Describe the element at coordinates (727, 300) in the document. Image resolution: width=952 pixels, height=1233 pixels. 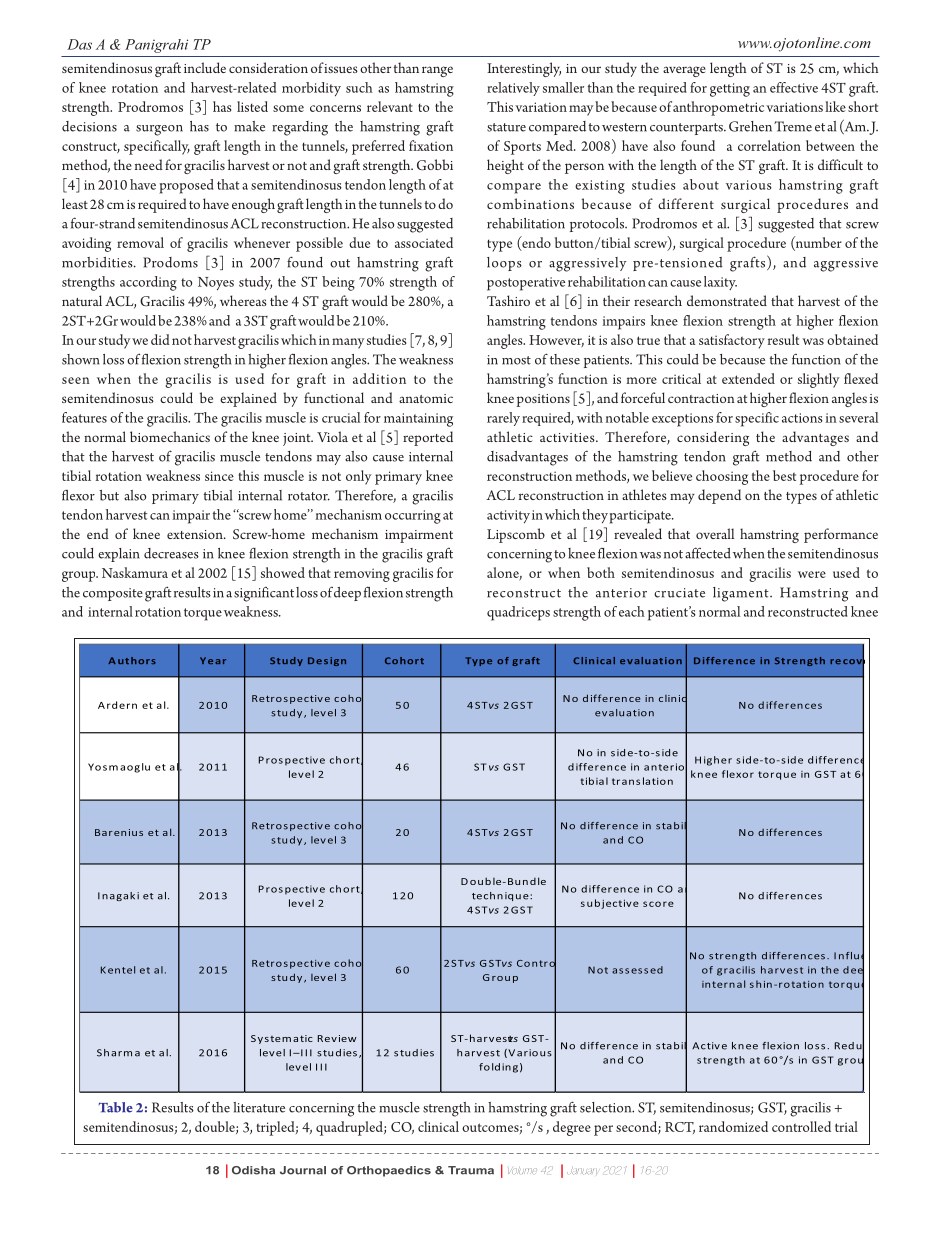
I see `demonstrated` at that location.
